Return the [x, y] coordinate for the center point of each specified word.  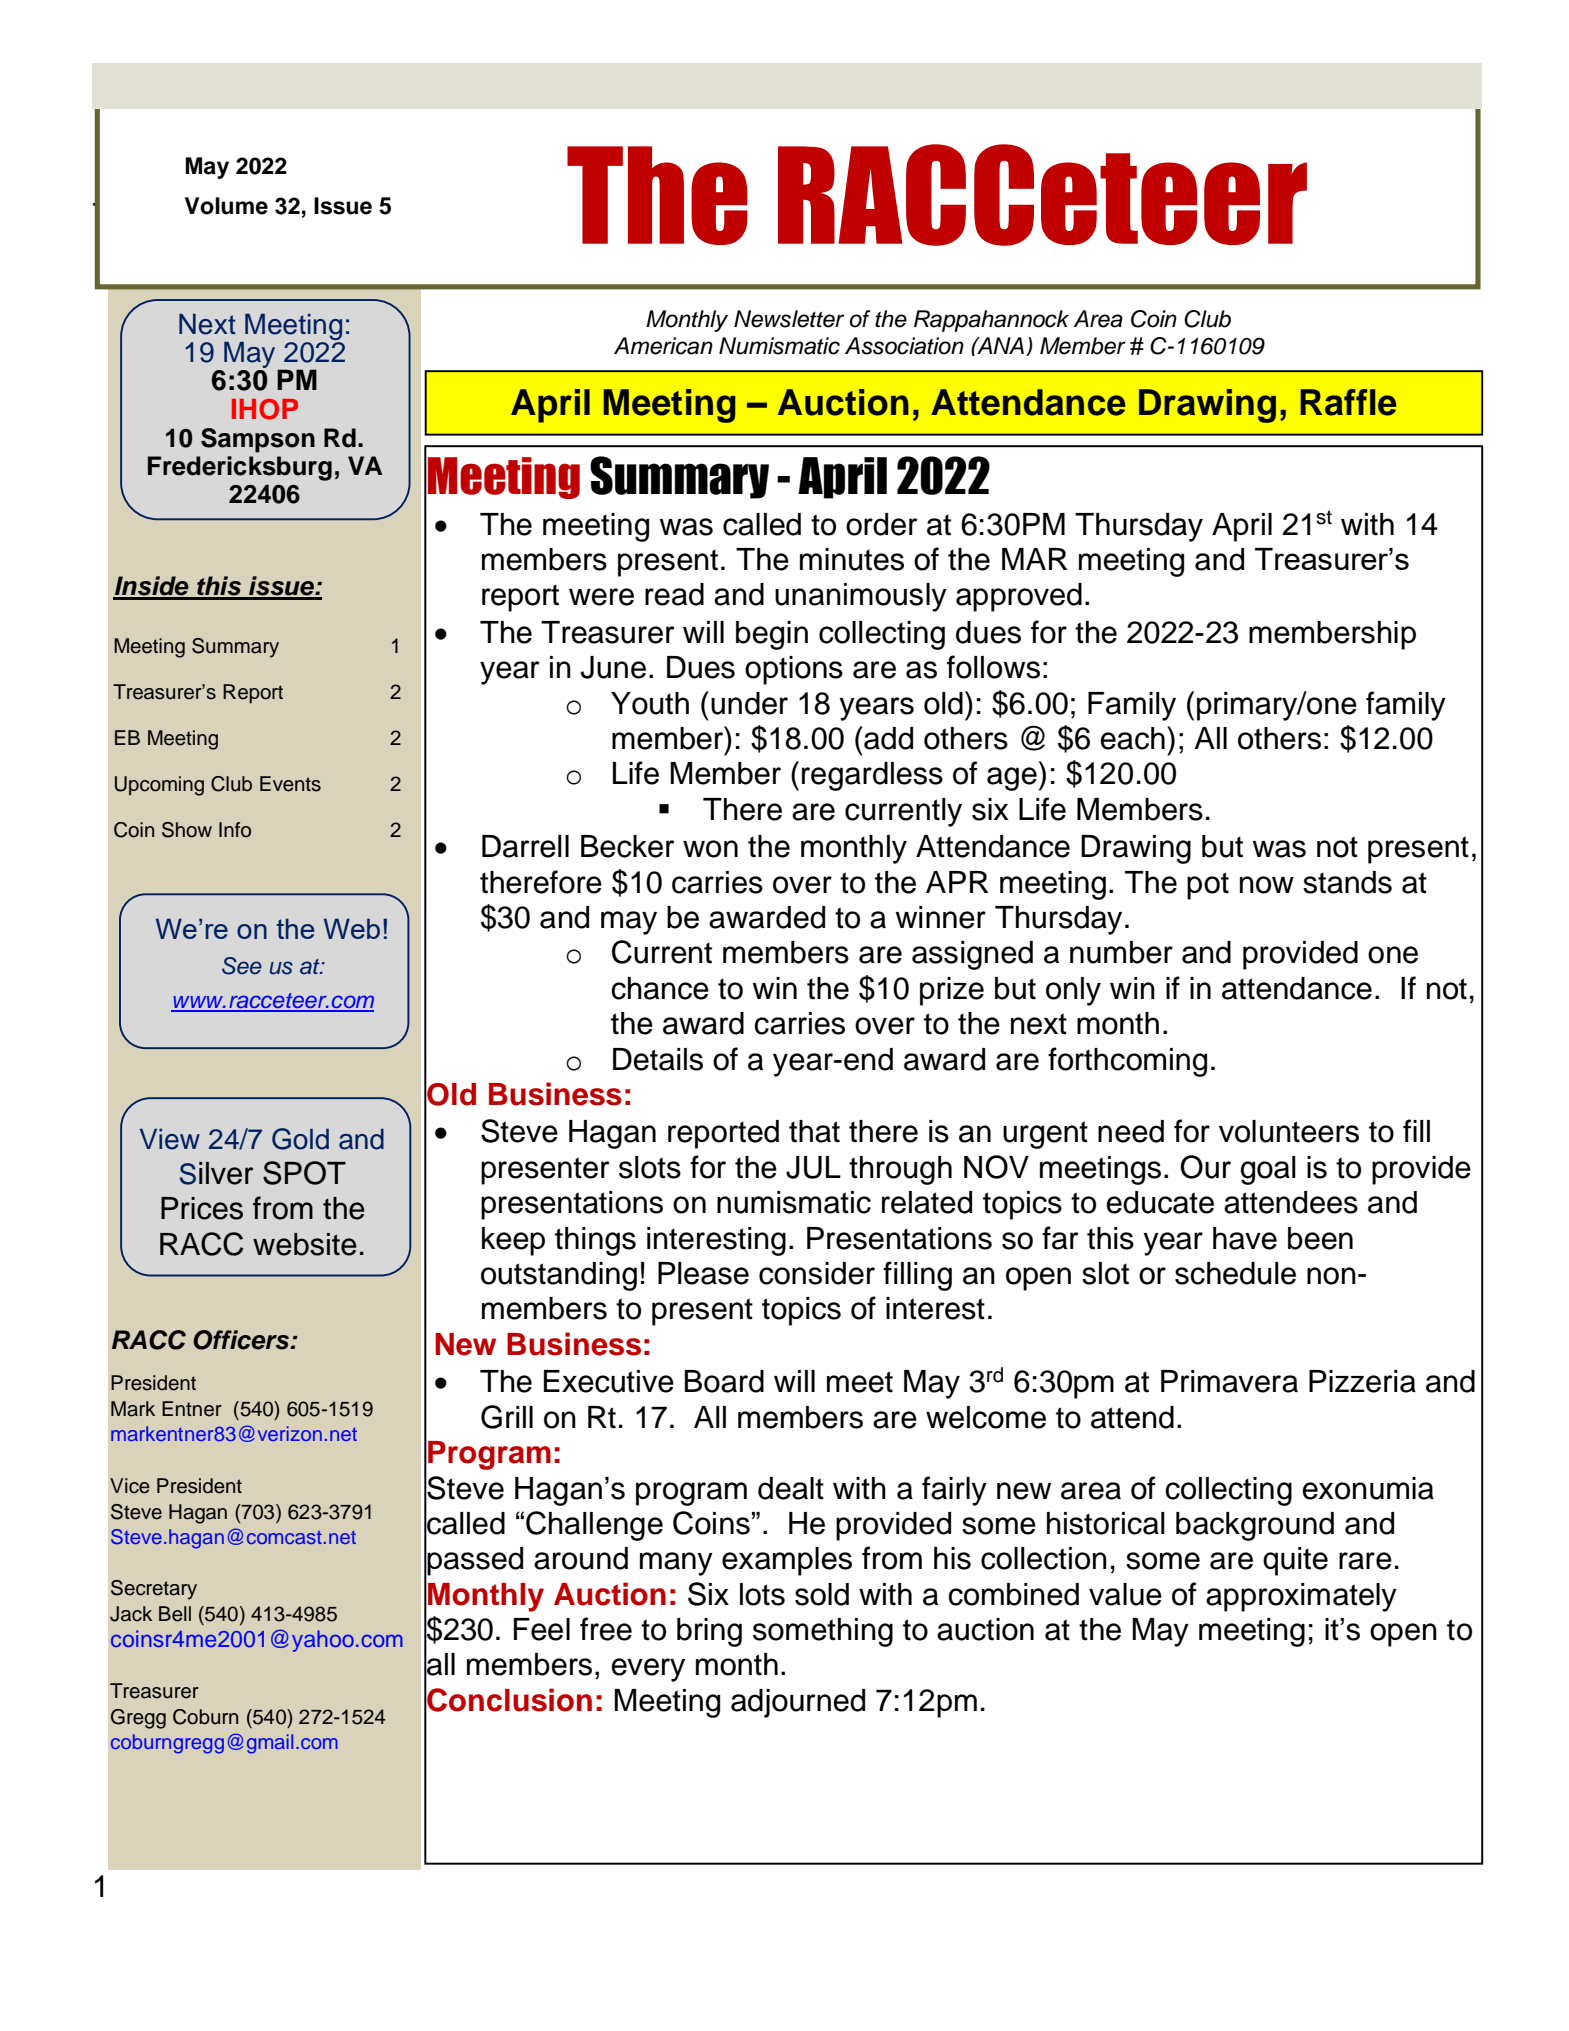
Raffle [1348, 402]
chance [660, 988]
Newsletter [789, 319]
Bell [175, 1614]
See [242, 966]
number [1121, 952]
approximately [1301, 1597]
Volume [226, 206]
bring [709, 1632]
